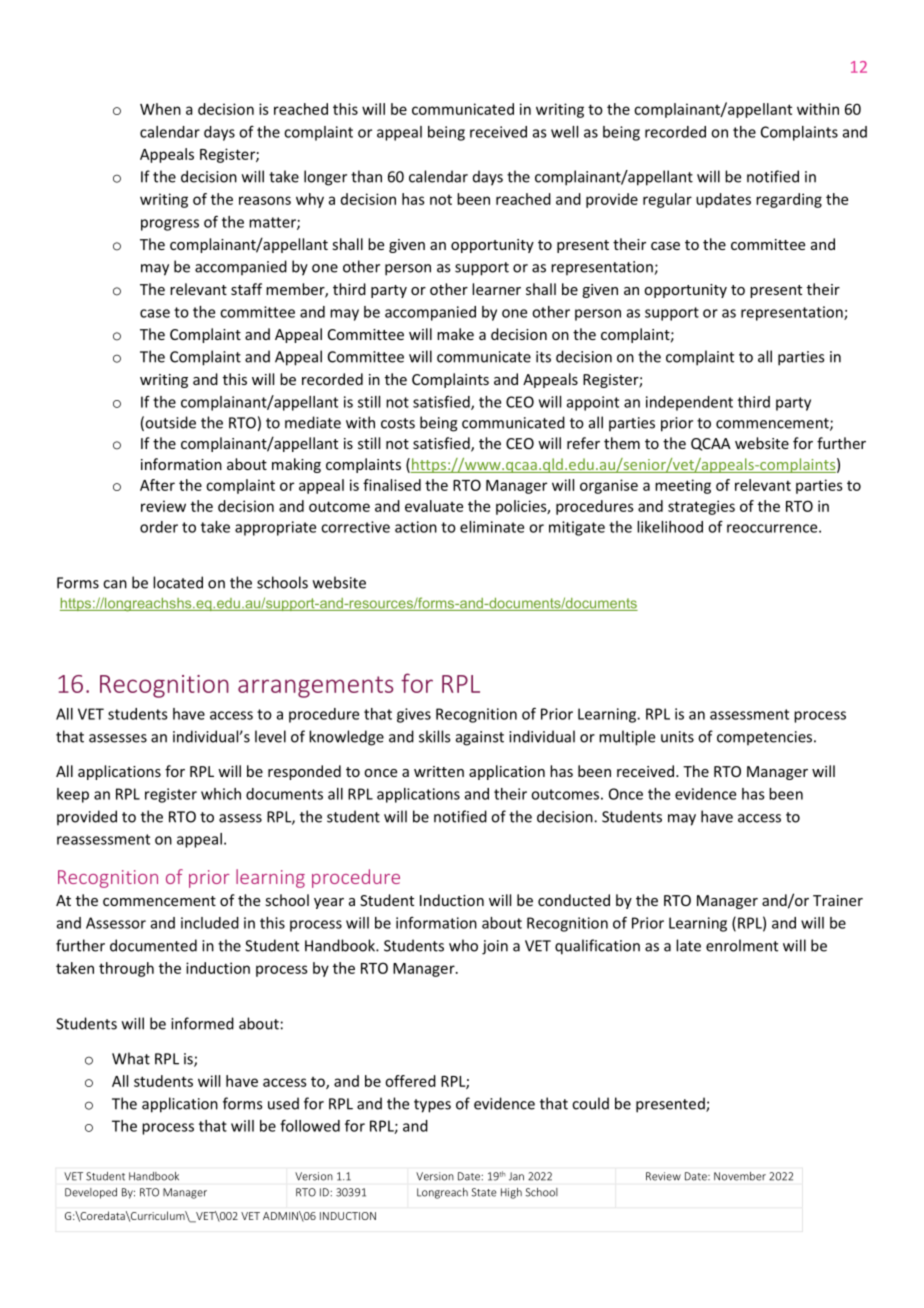  Describe the element at coordinates (789, 200) in the page. I see `regarding` at that location.
